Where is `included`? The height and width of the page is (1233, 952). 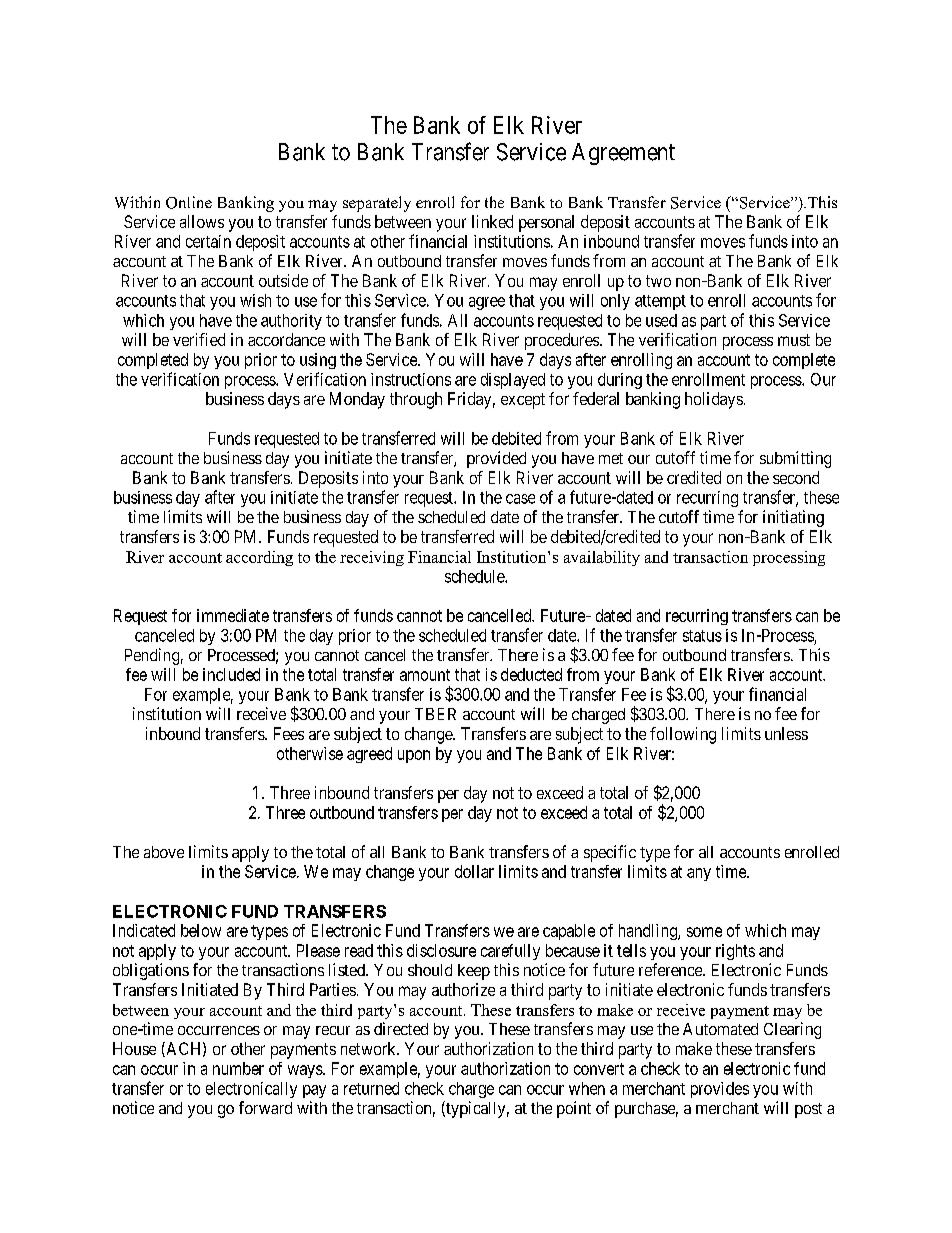
included is located at coordinates (231, 674).
